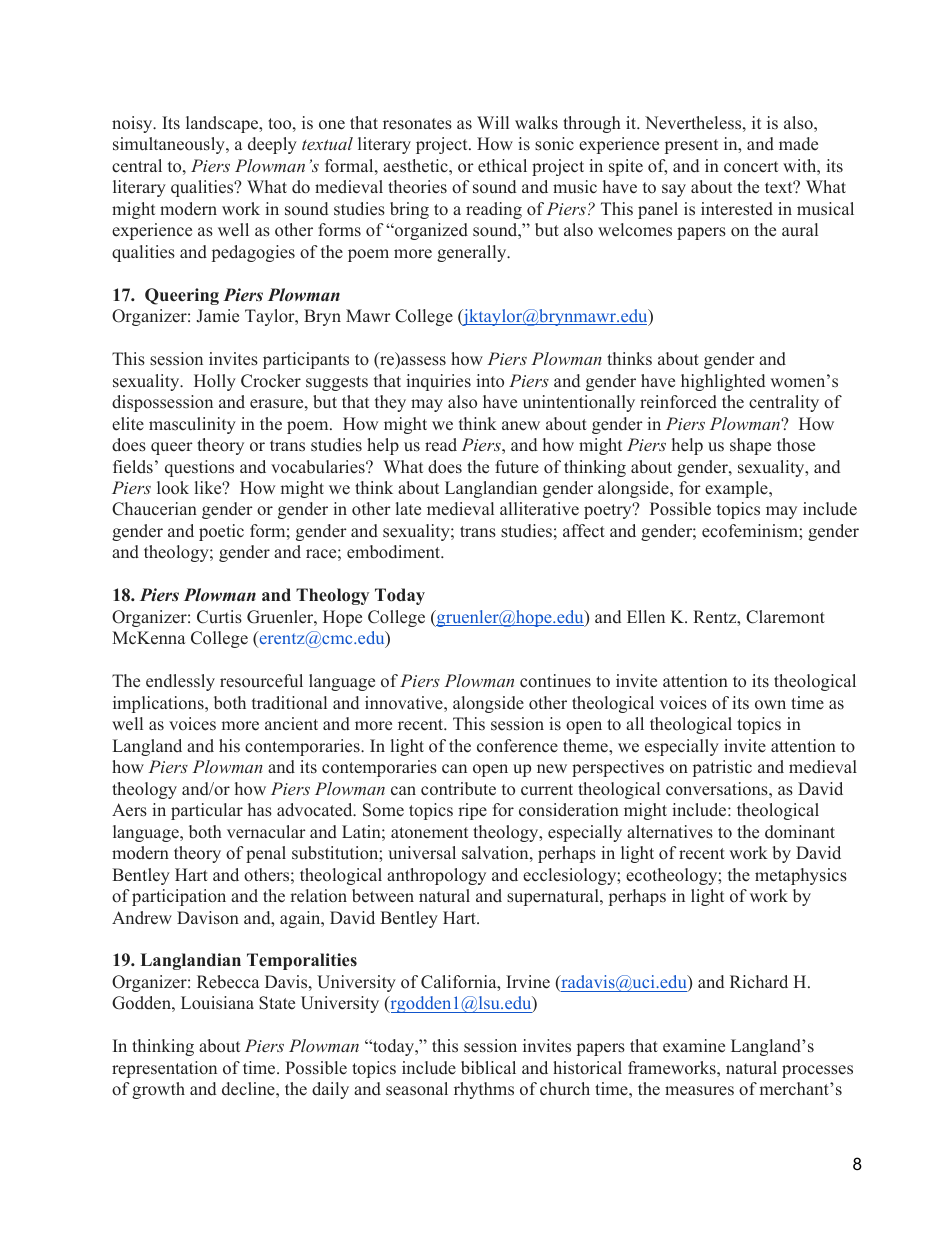 The image size is (952, 1233). Describe the element at coordinates (158, 1090) in the page. I see `growth` at that location.
